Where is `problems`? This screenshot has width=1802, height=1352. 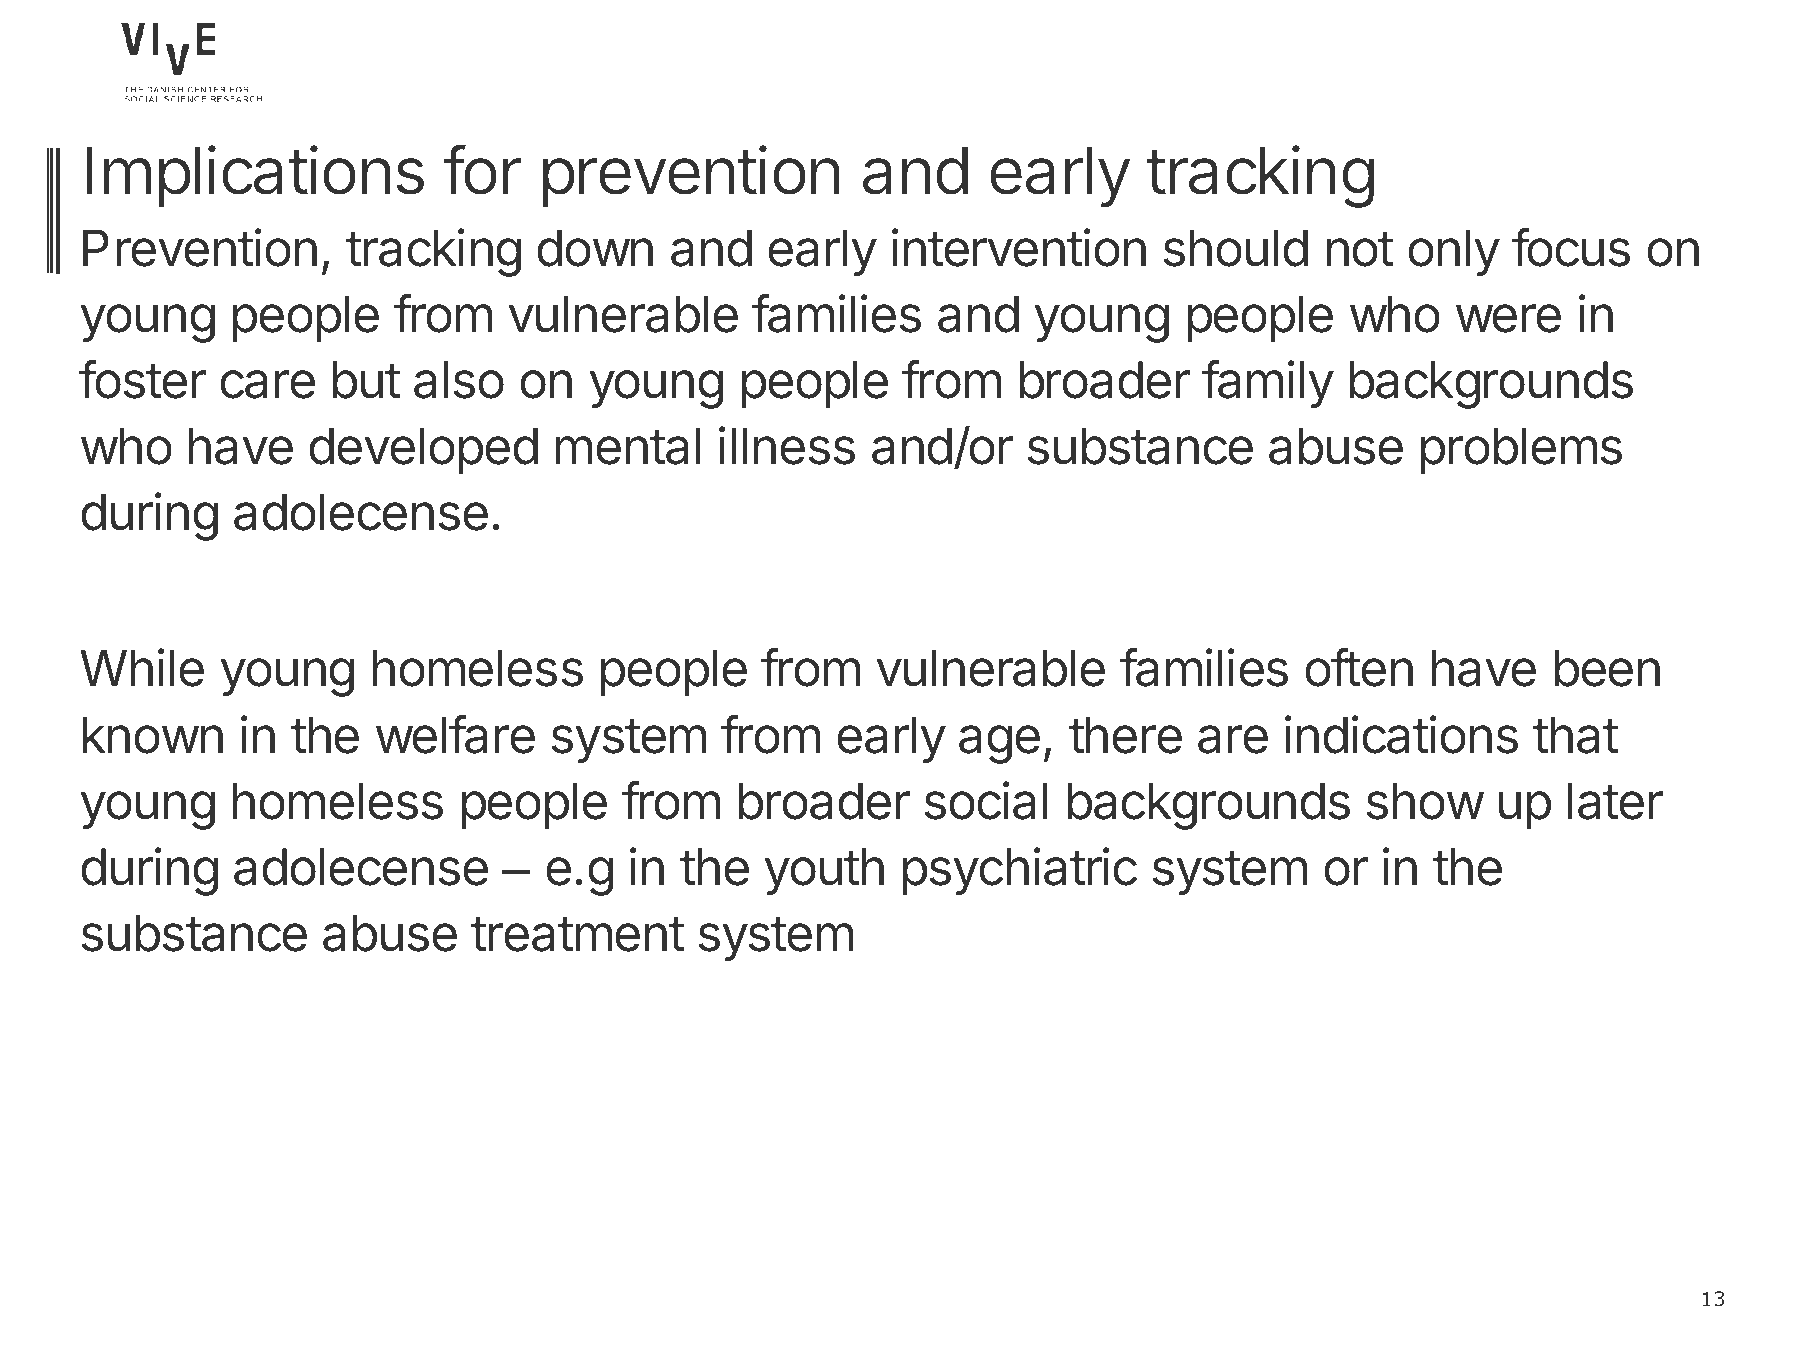
problems is located at coordinates (1521, 450).
